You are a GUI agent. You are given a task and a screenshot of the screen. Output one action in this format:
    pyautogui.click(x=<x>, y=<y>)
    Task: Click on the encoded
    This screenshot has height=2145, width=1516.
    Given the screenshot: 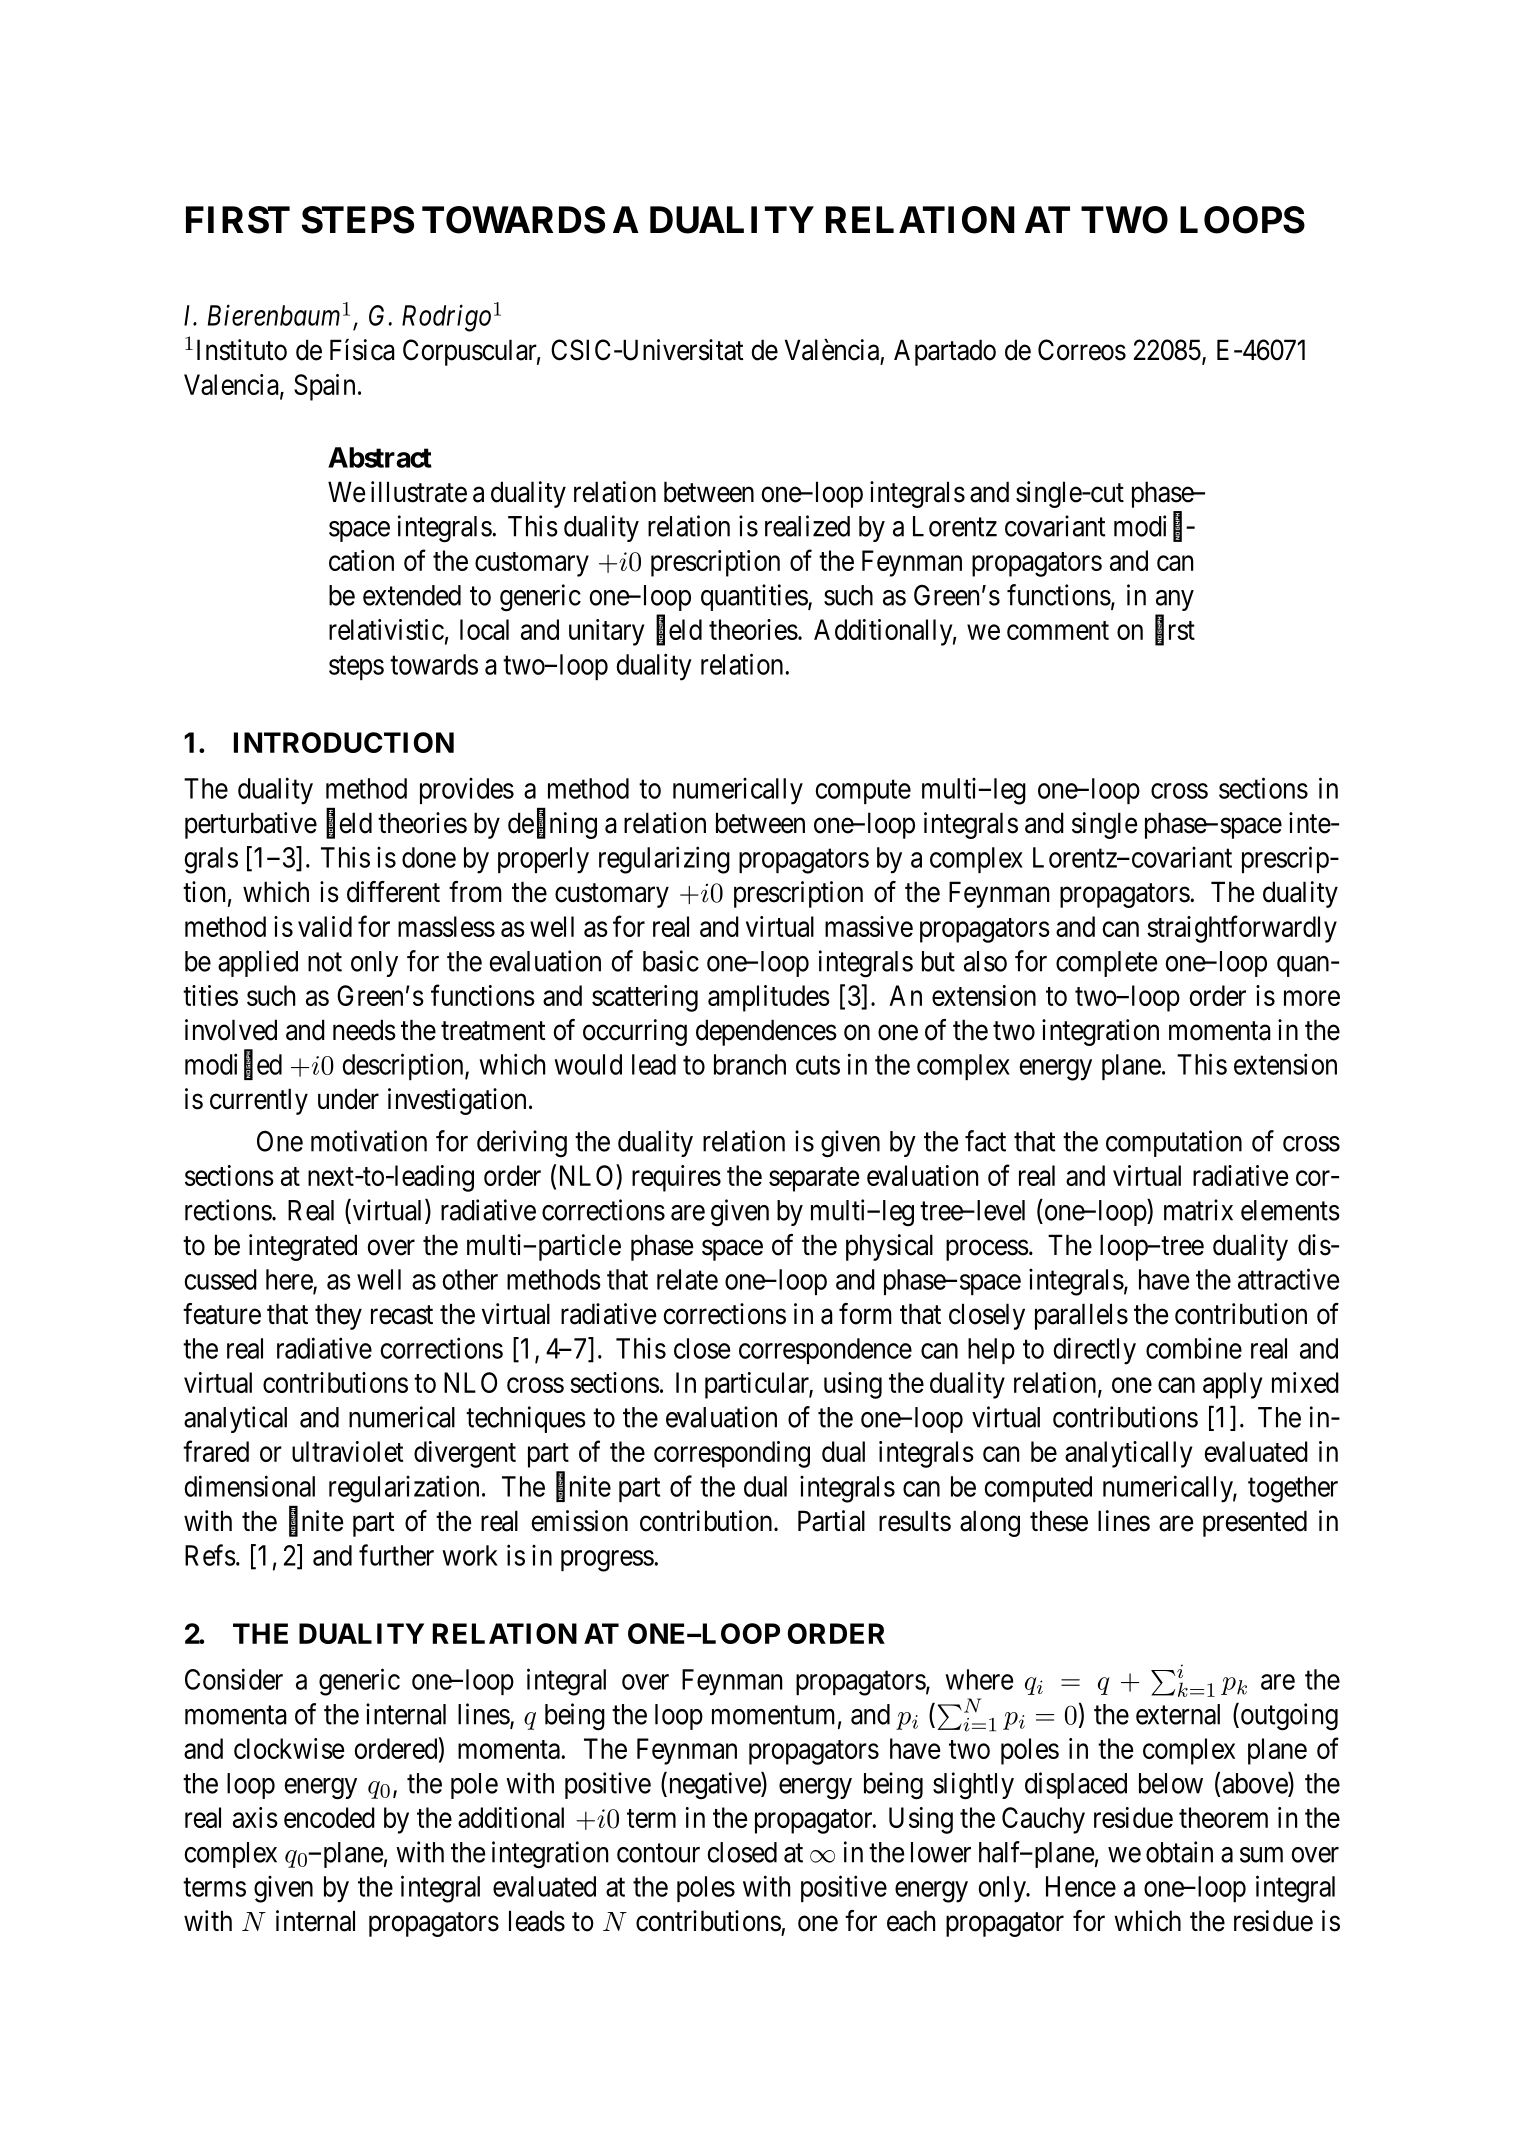 What is the action you would take?
    pyautogui.click(x=329, y=1817)
